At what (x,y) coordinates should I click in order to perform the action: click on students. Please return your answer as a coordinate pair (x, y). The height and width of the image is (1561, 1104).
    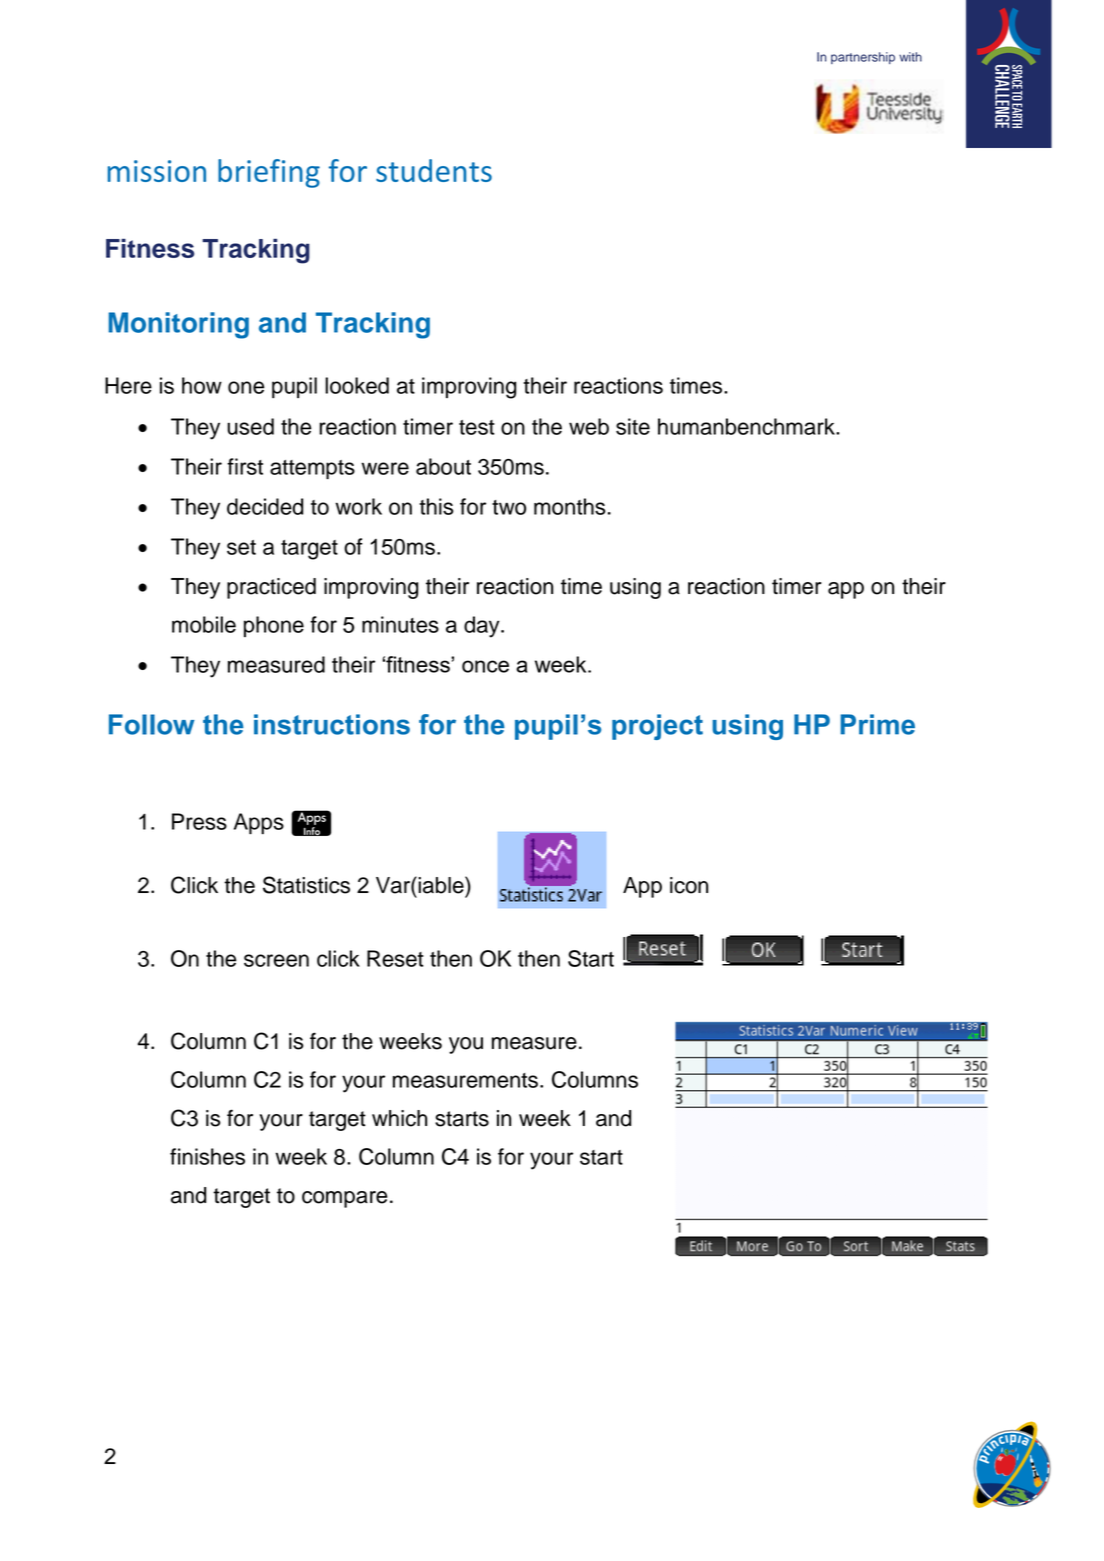
    Looking at the image, I should click on (434, 170).
